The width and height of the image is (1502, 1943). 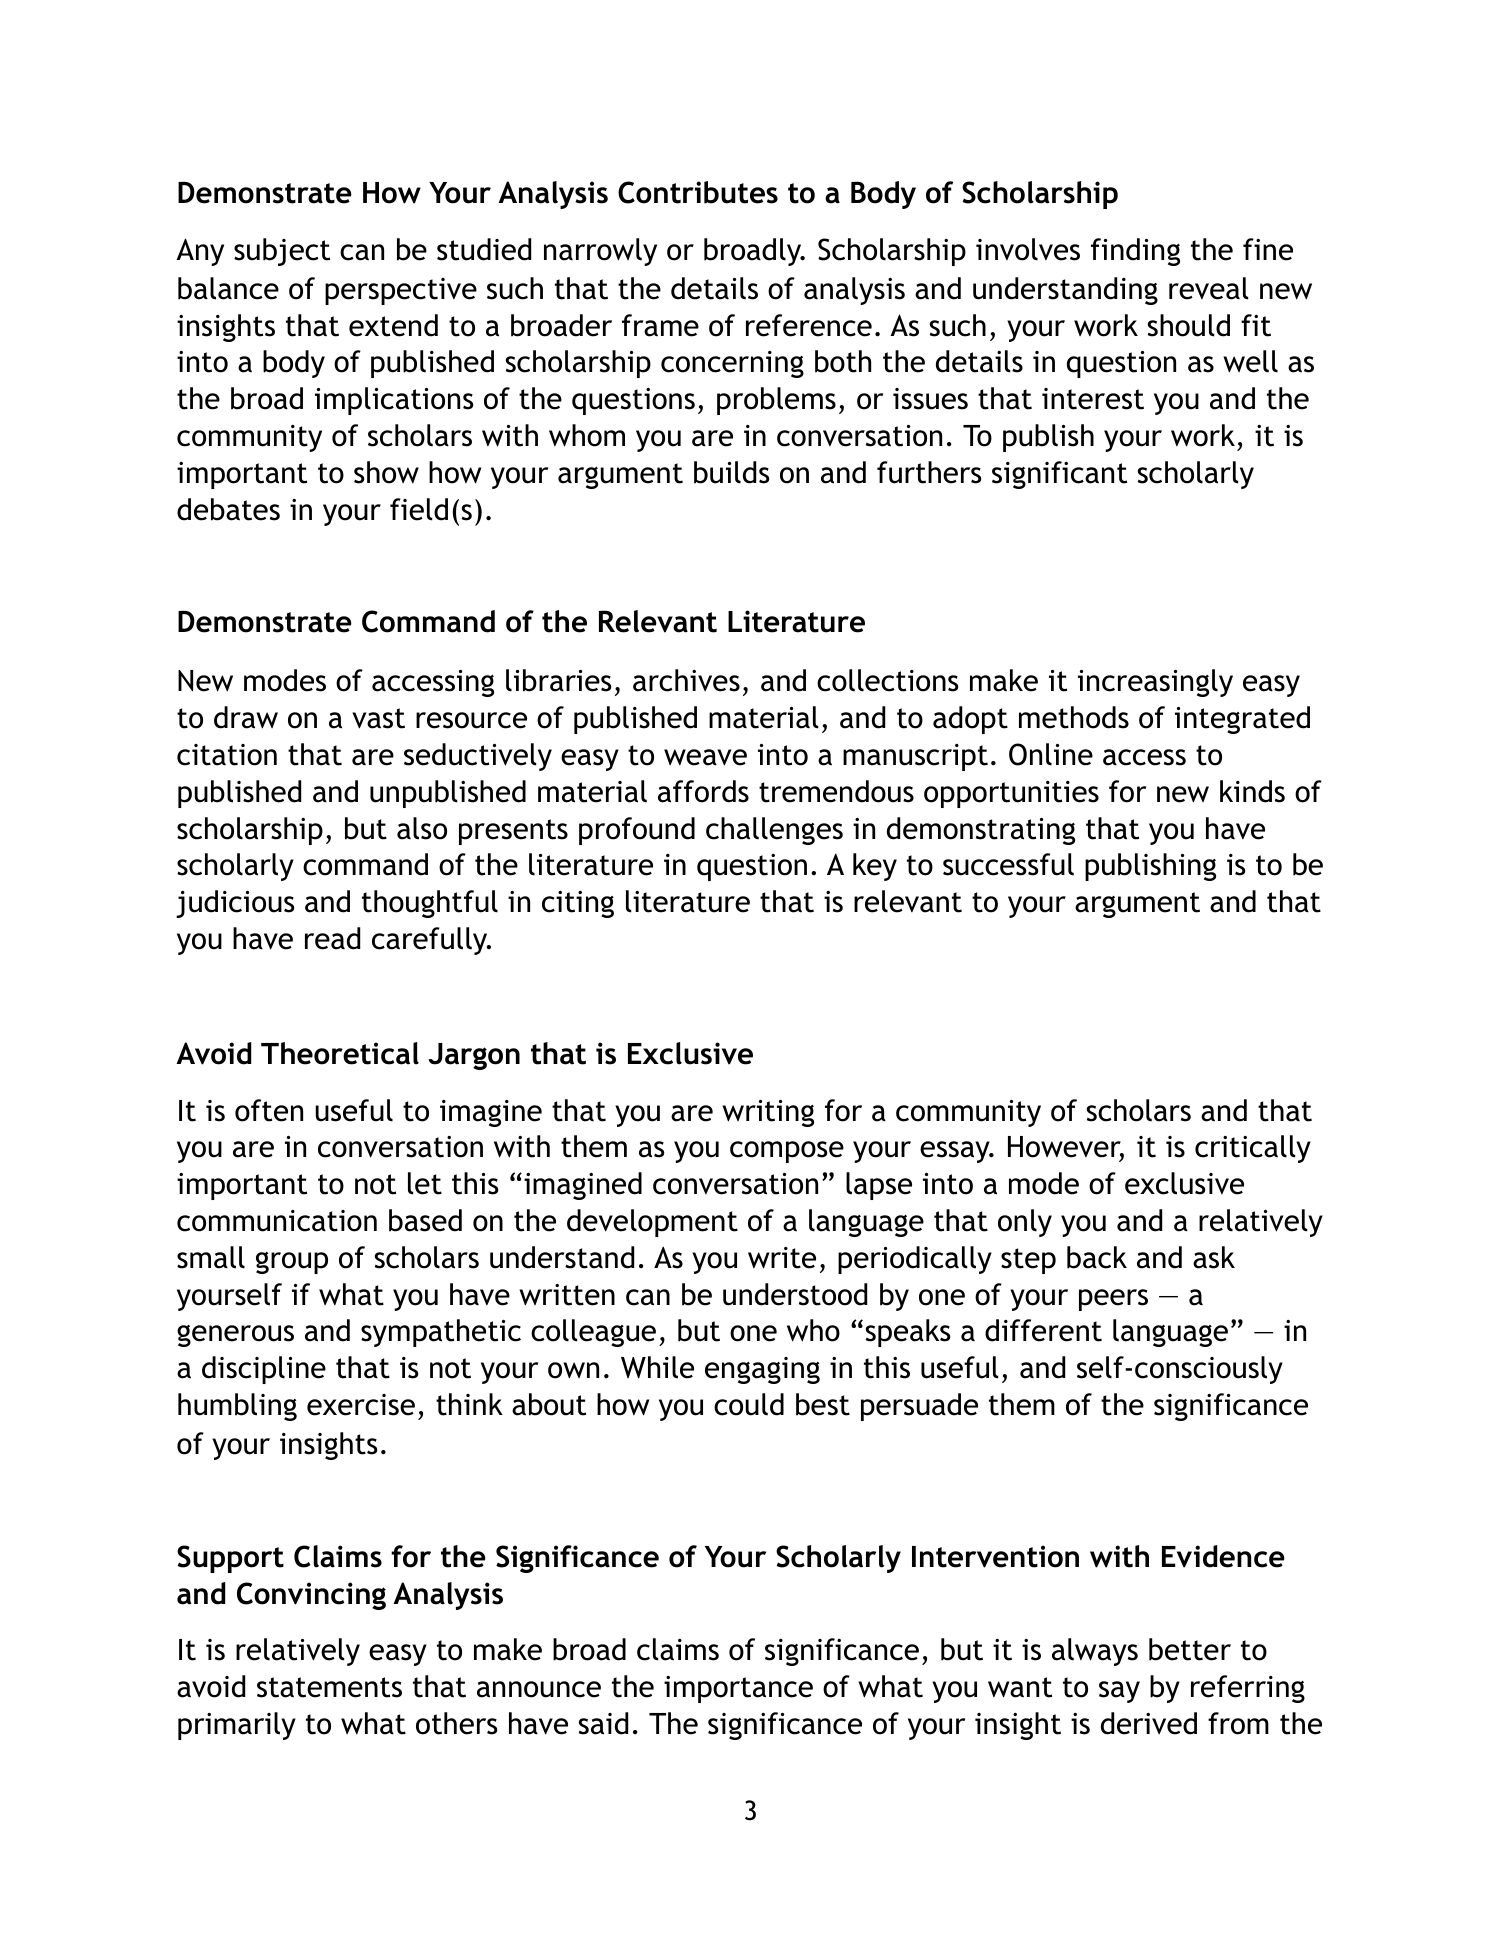 I want to click on finding, so click(x=1135, y=252).
